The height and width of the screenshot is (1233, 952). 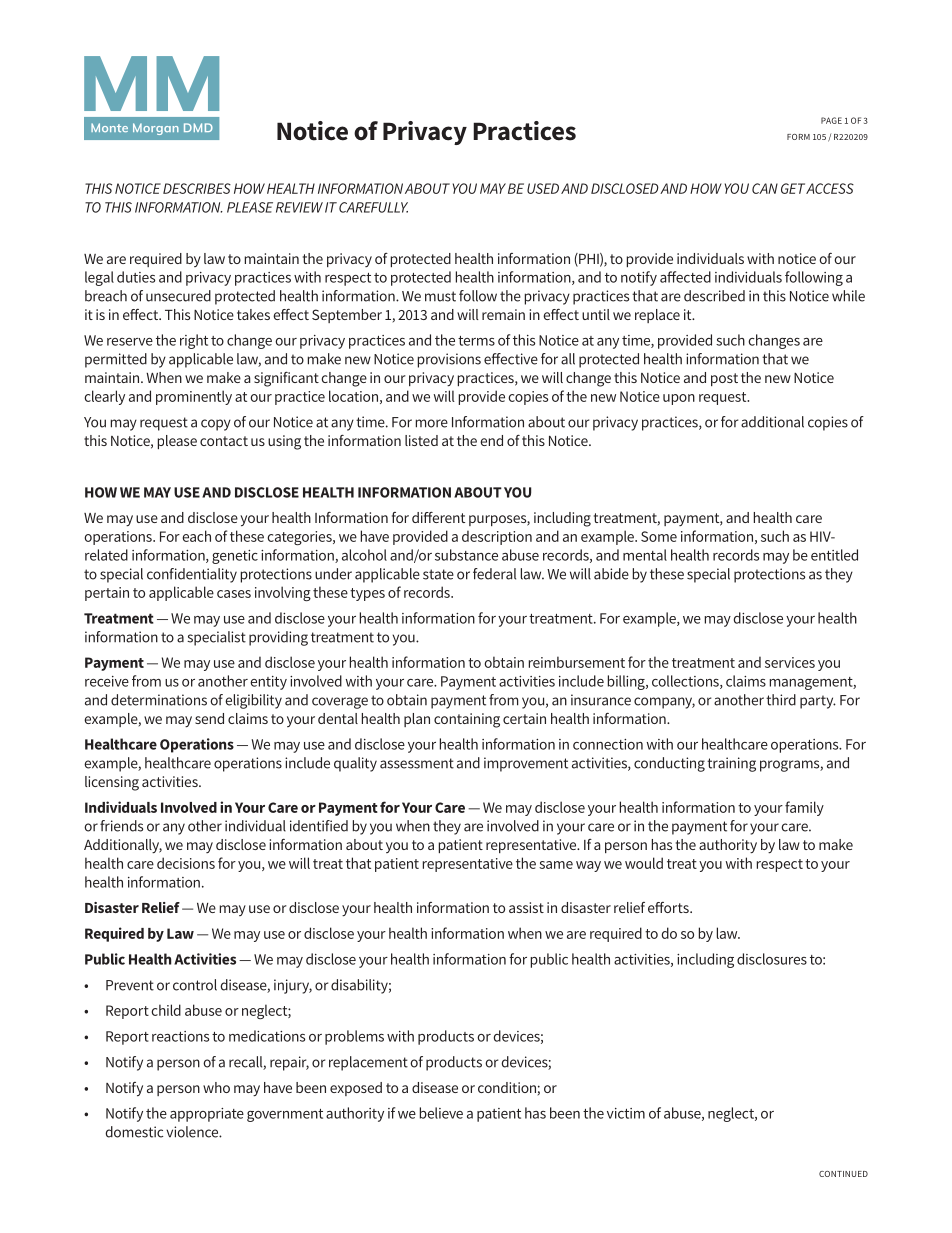 I want to click on containing, so click(x=467, y=720).
